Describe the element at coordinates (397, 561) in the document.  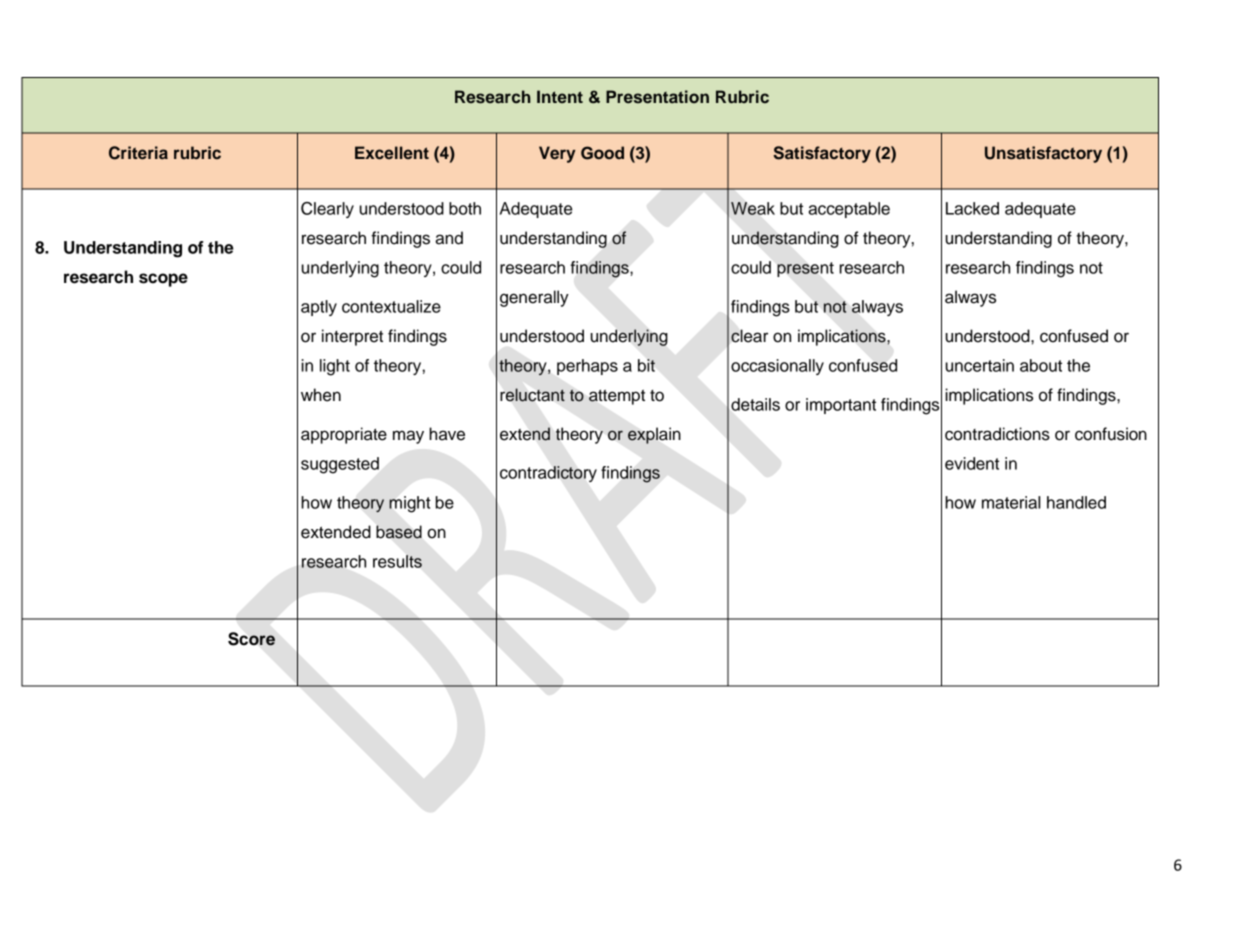
I see `results` at that location.
